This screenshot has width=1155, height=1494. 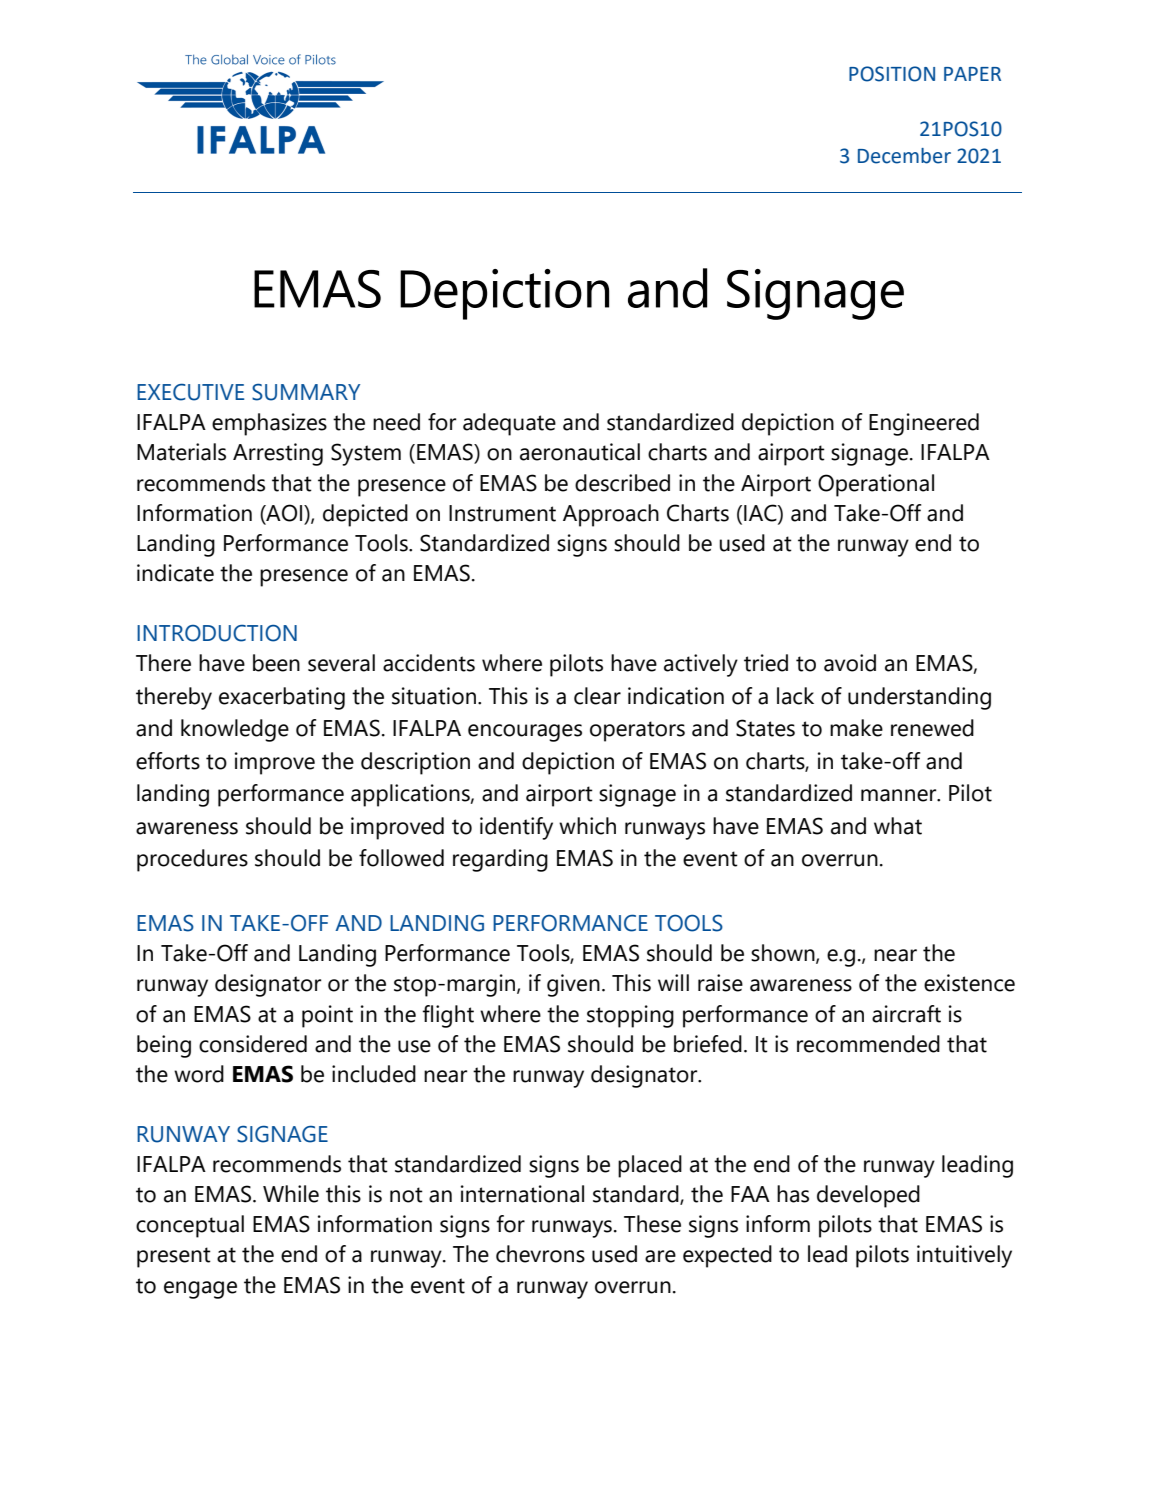 What do you see at coordinates (904, 156) in the screenshot?
I see `December` at bounding box center [904, 156].
